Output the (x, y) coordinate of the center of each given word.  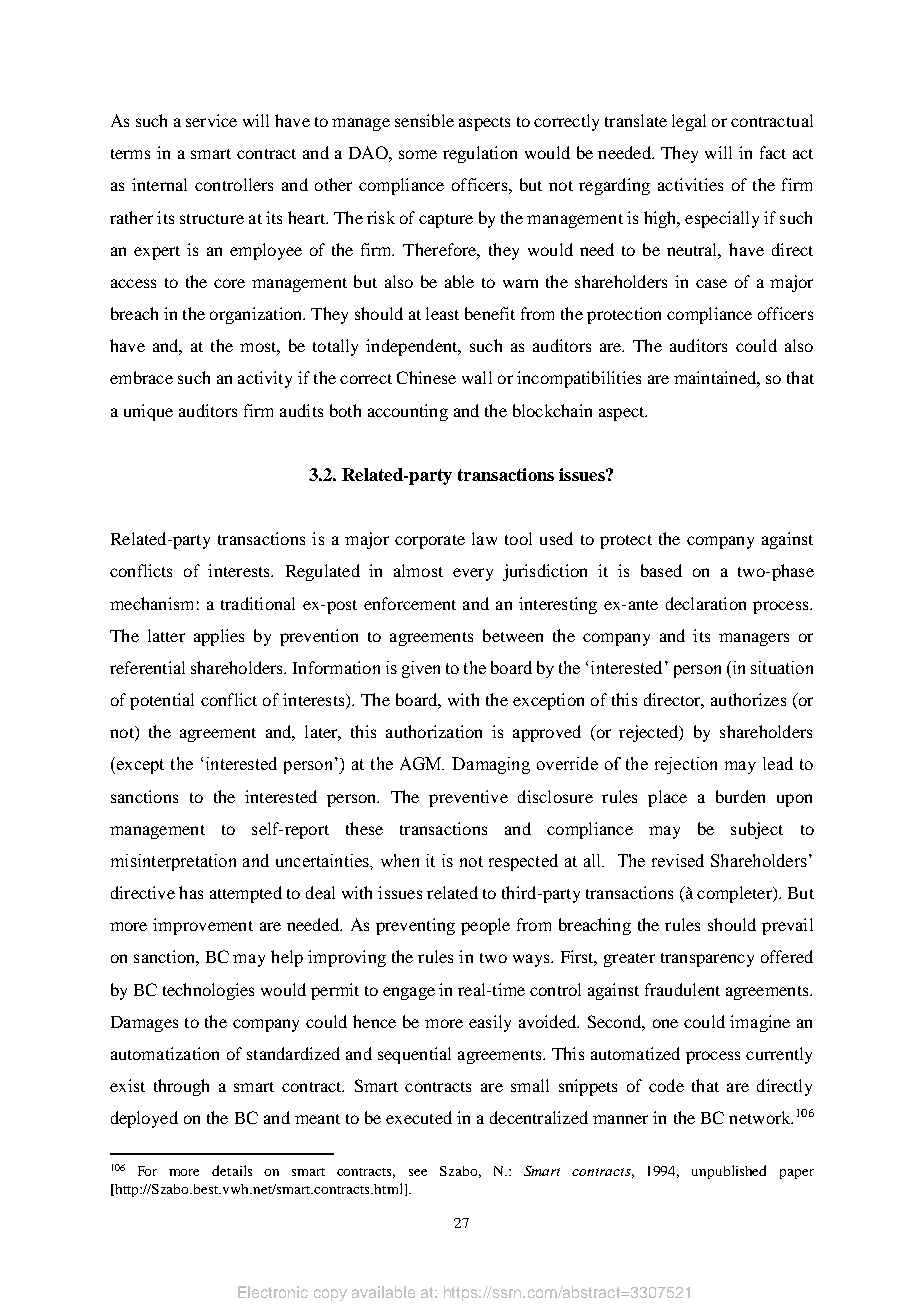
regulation (480, 154)
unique (148, 412)
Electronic (273, 1292)
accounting (408, 412)
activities (690, 184)
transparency (707, 960)
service (211, 120)
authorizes (748, 699)
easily (490, 1023)
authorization (434, 731)
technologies (208, 991)
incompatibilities (579, 379)
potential (162, 701)
